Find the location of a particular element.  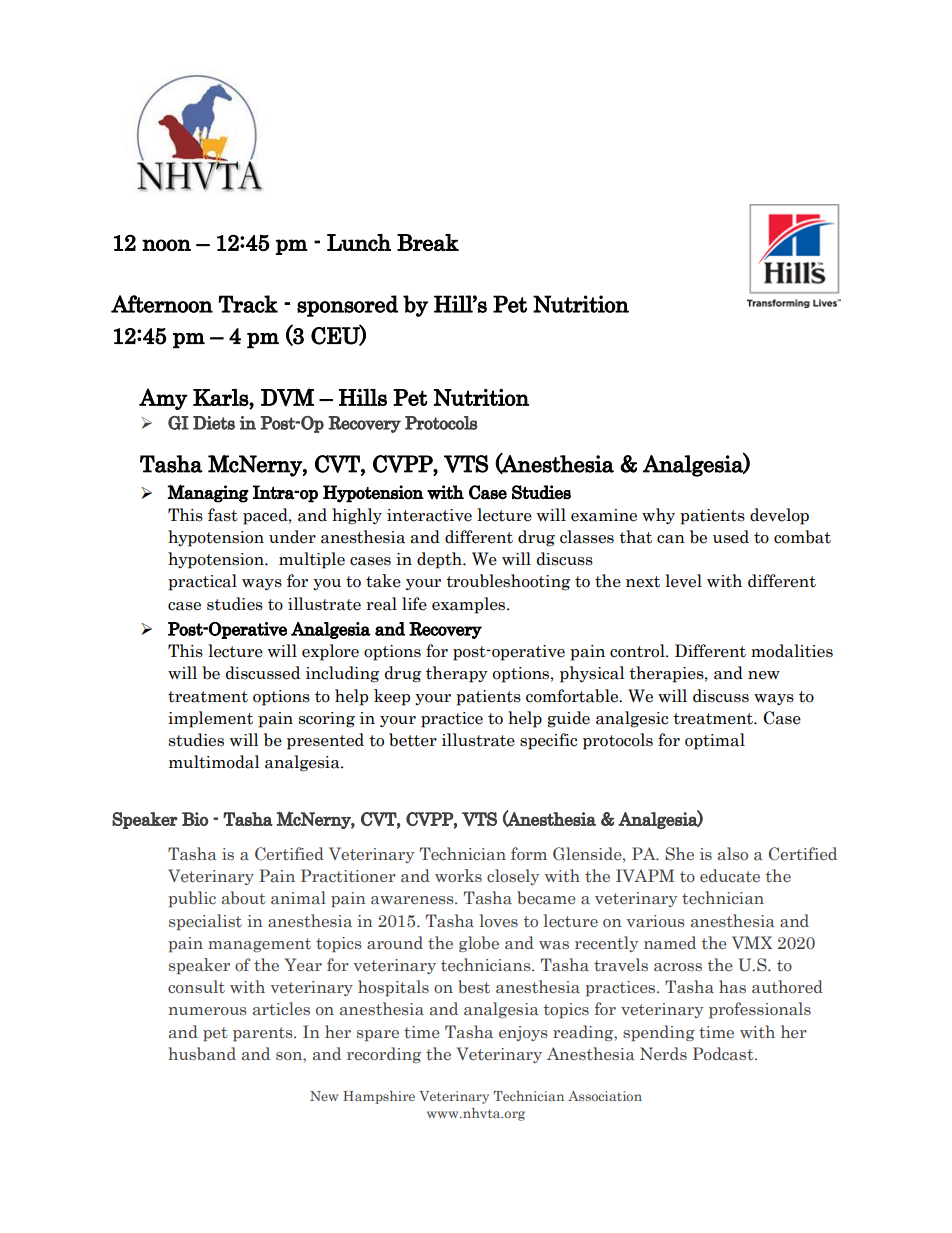

modalities is located at coordinates (792, 651).
